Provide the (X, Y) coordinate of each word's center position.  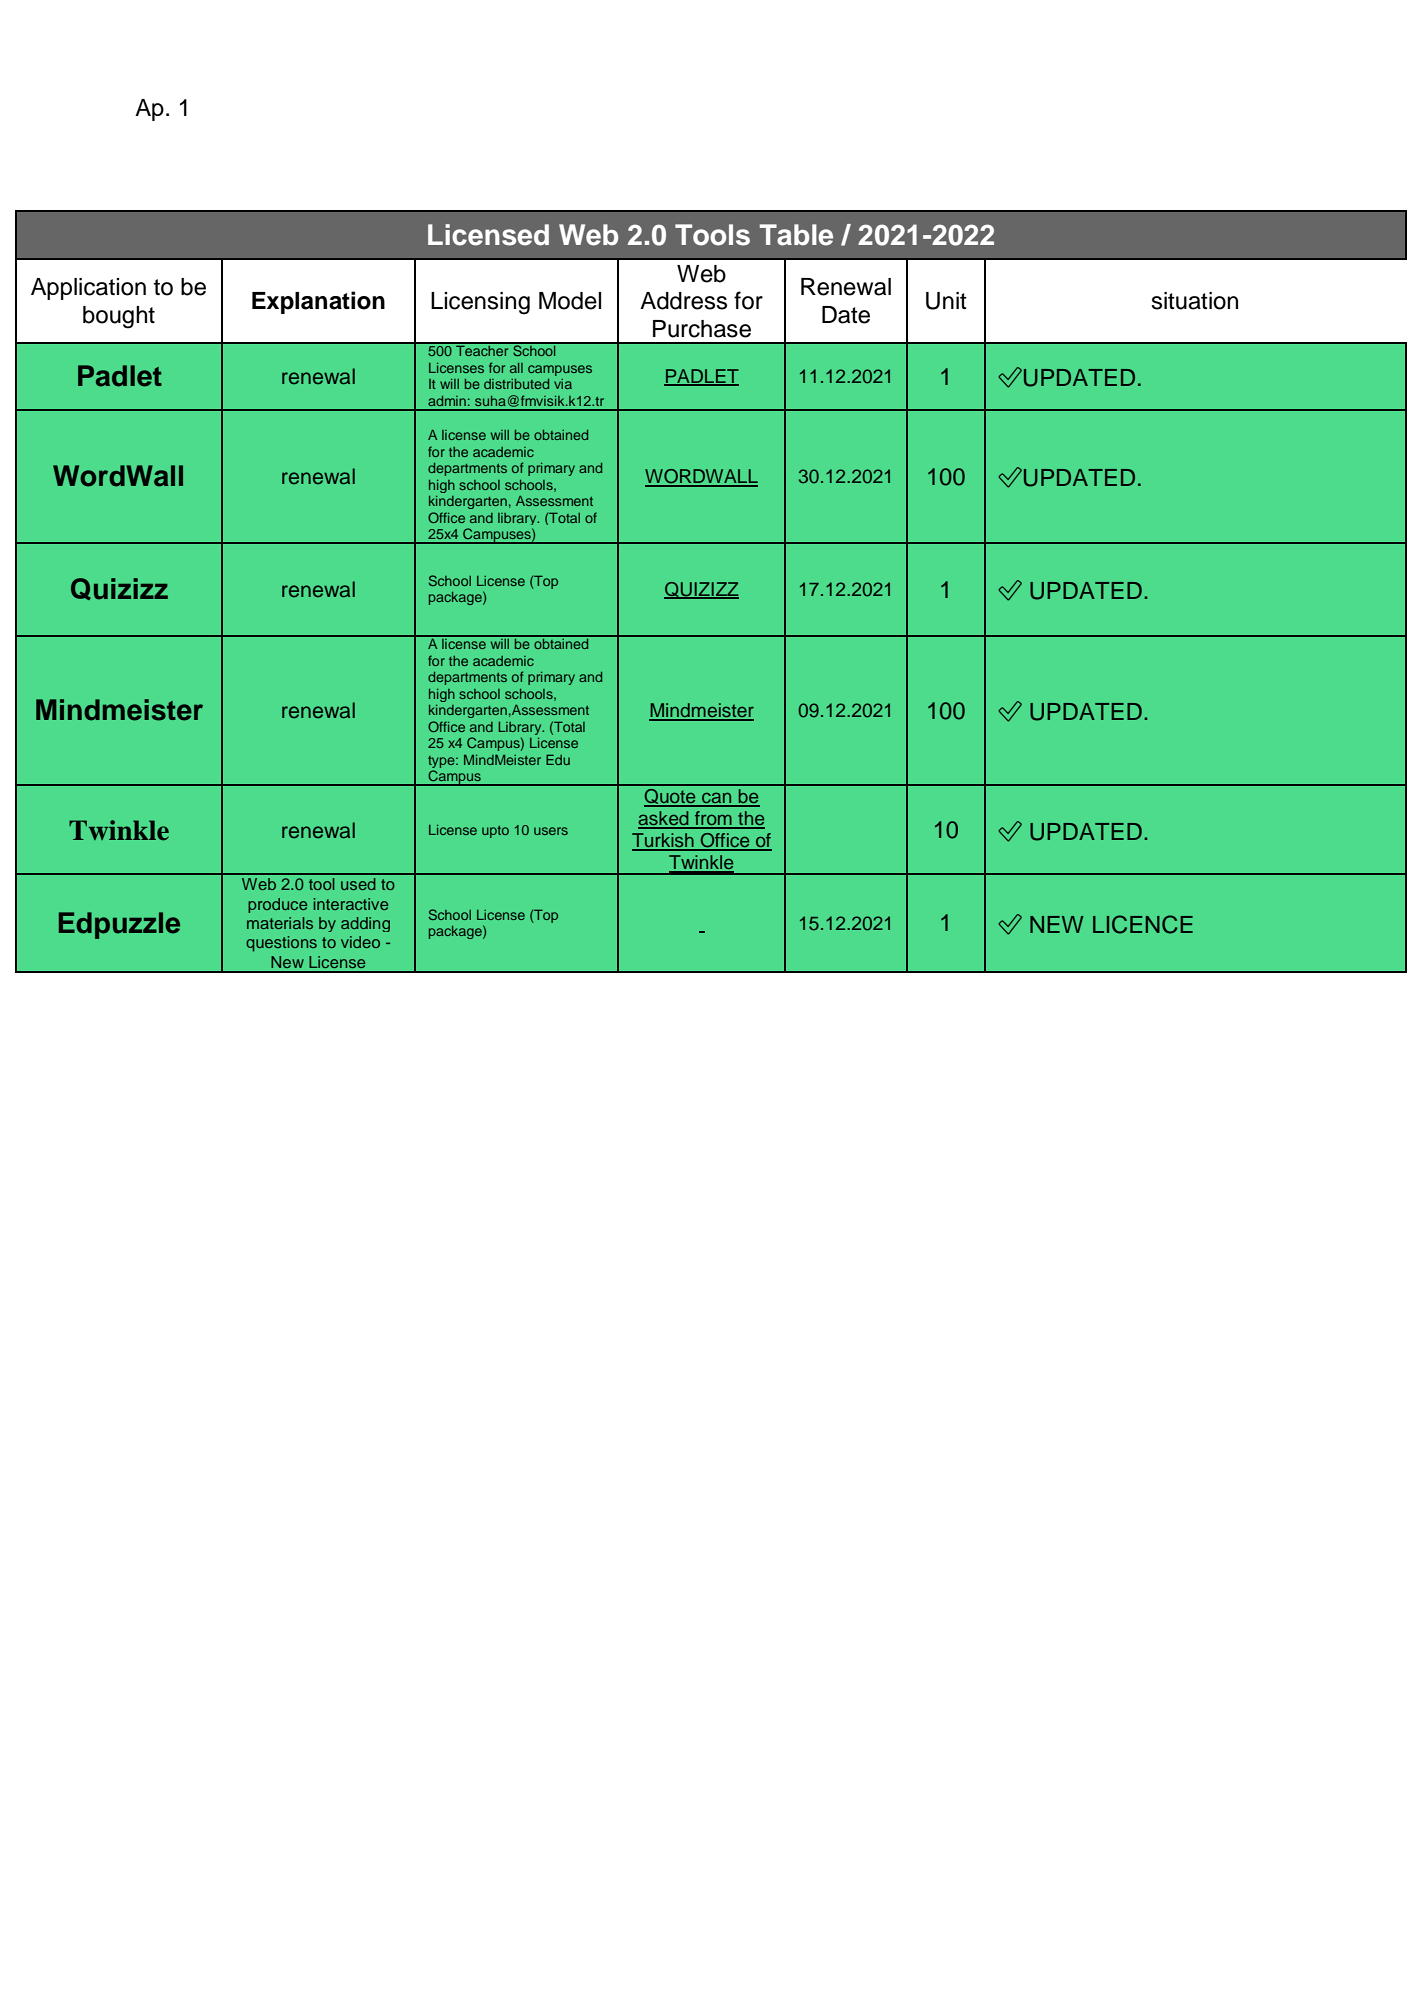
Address (683, 301)
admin (447, 401)
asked (664, 819)
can (717, 799)
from (713, 819)
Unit (946, 301)
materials (280, 923)
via (563, 384)
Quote (671, 798)
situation (1194, 301)
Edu (558, 759)
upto (495, 832)
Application (88, 289)
